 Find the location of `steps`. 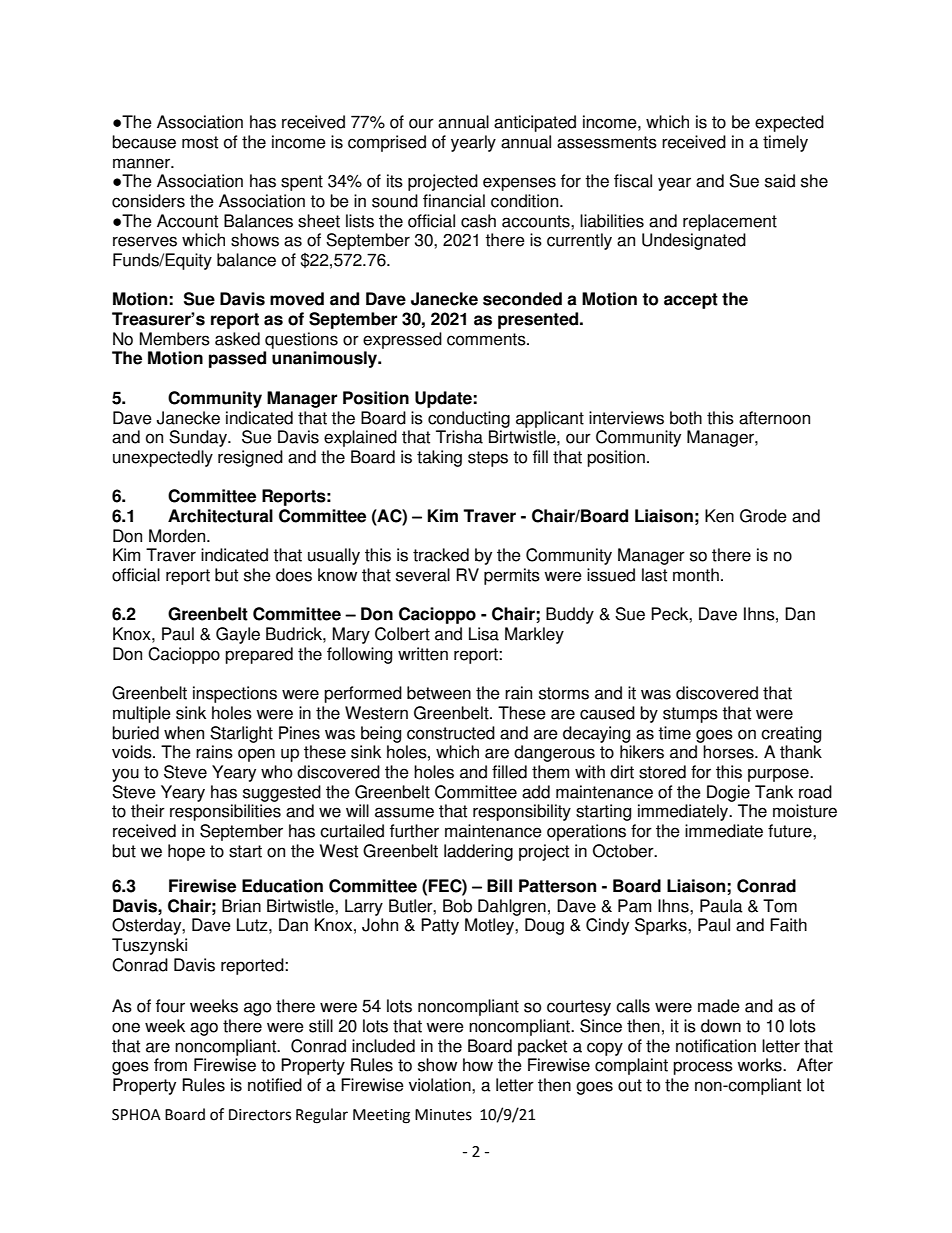

steps is located at coordinates (488, 459).
